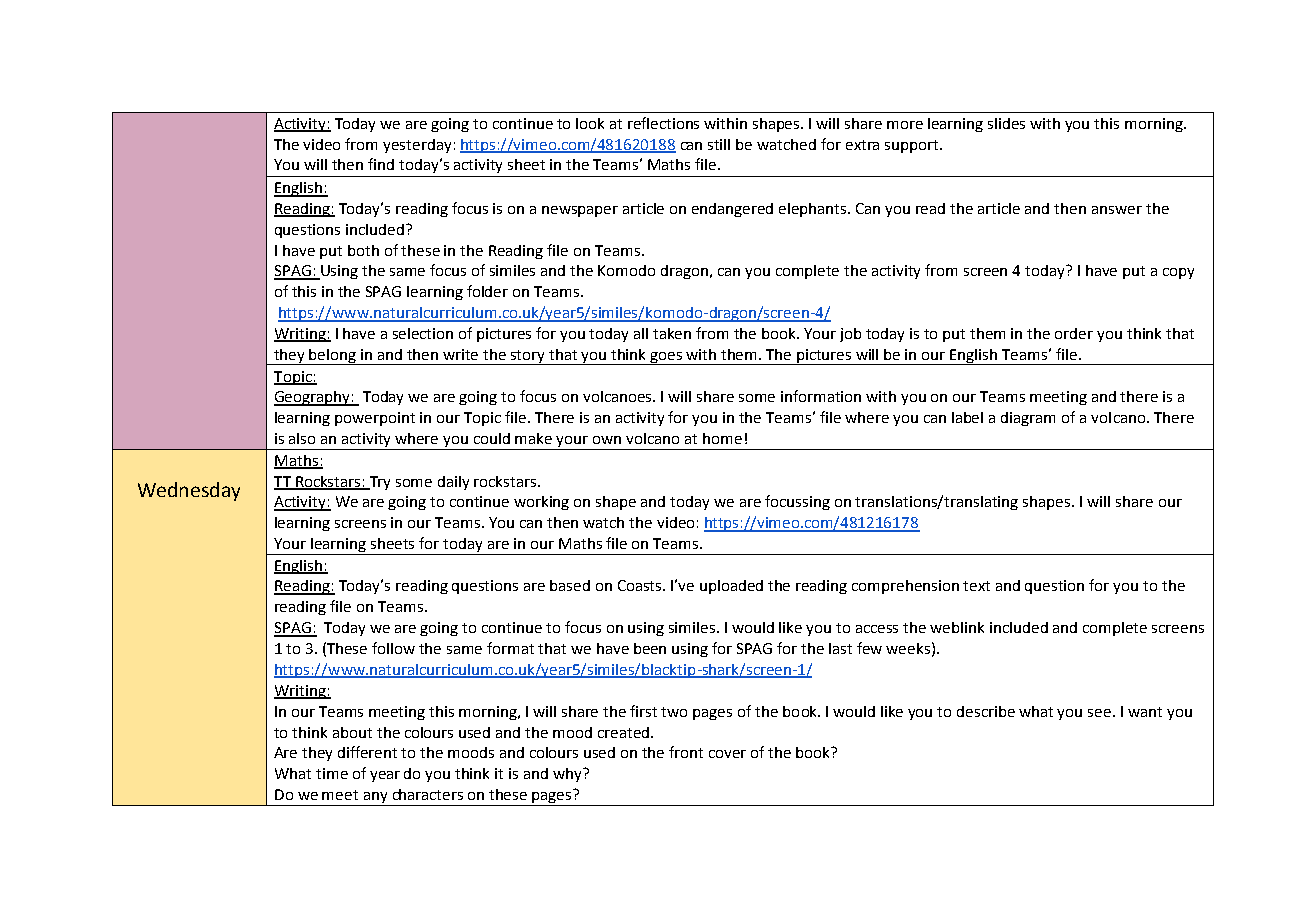 The width and height of the page is (1308, 924). What do you see at coordinates (976, 586) in the page?
I see `text` at bounding box center [976, 586].
